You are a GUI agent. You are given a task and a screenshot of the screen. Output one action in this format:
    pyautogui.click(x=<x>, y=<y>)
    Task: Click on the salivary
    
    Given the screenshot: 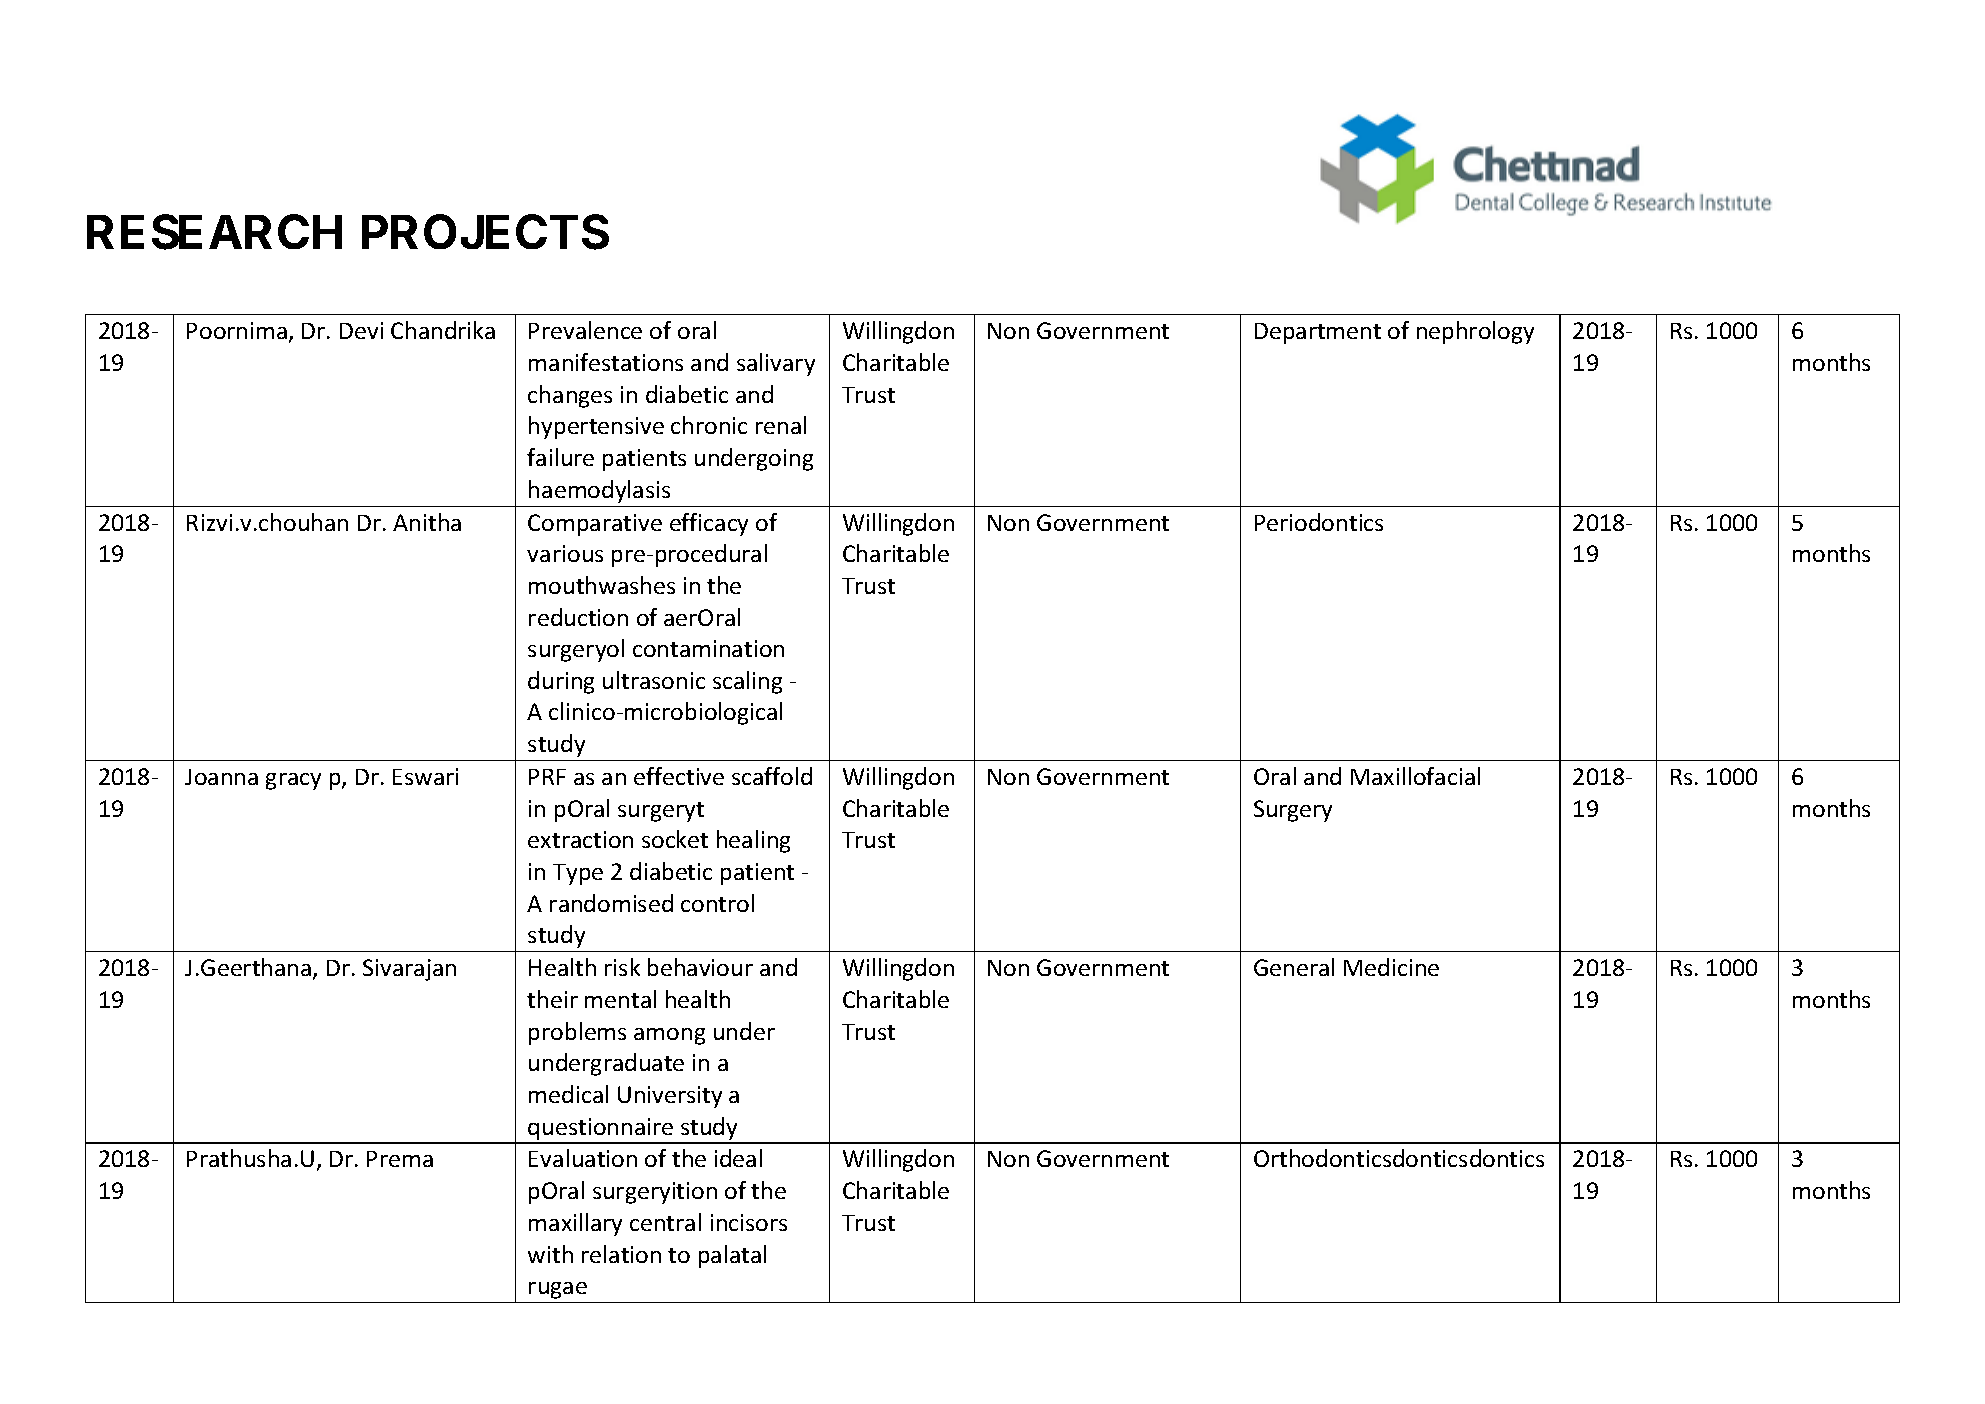 What is the action you would take?
    pyautogui.click(x=776, y=364)
